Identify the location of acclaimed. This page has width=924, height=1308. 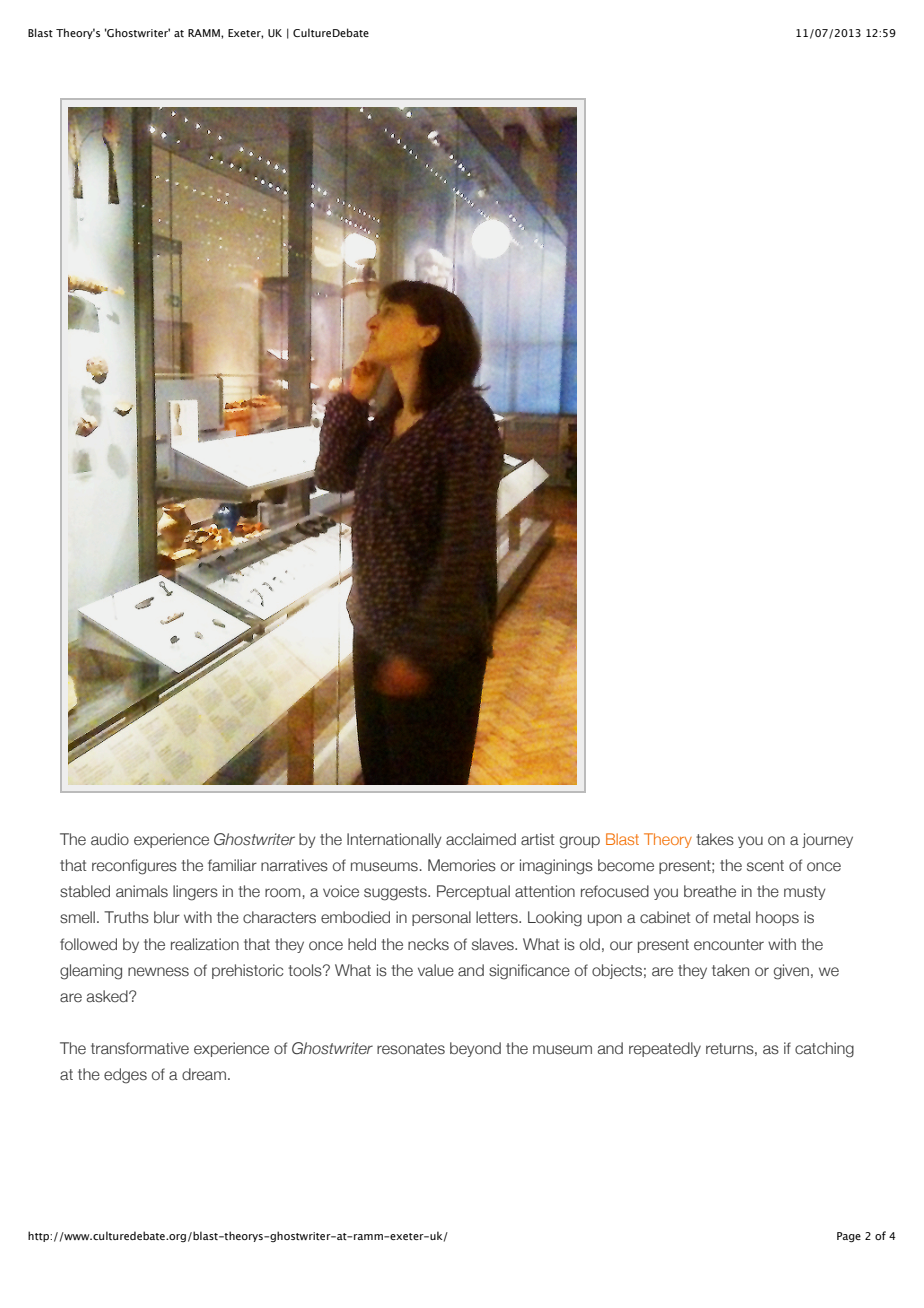
(481, 839).
